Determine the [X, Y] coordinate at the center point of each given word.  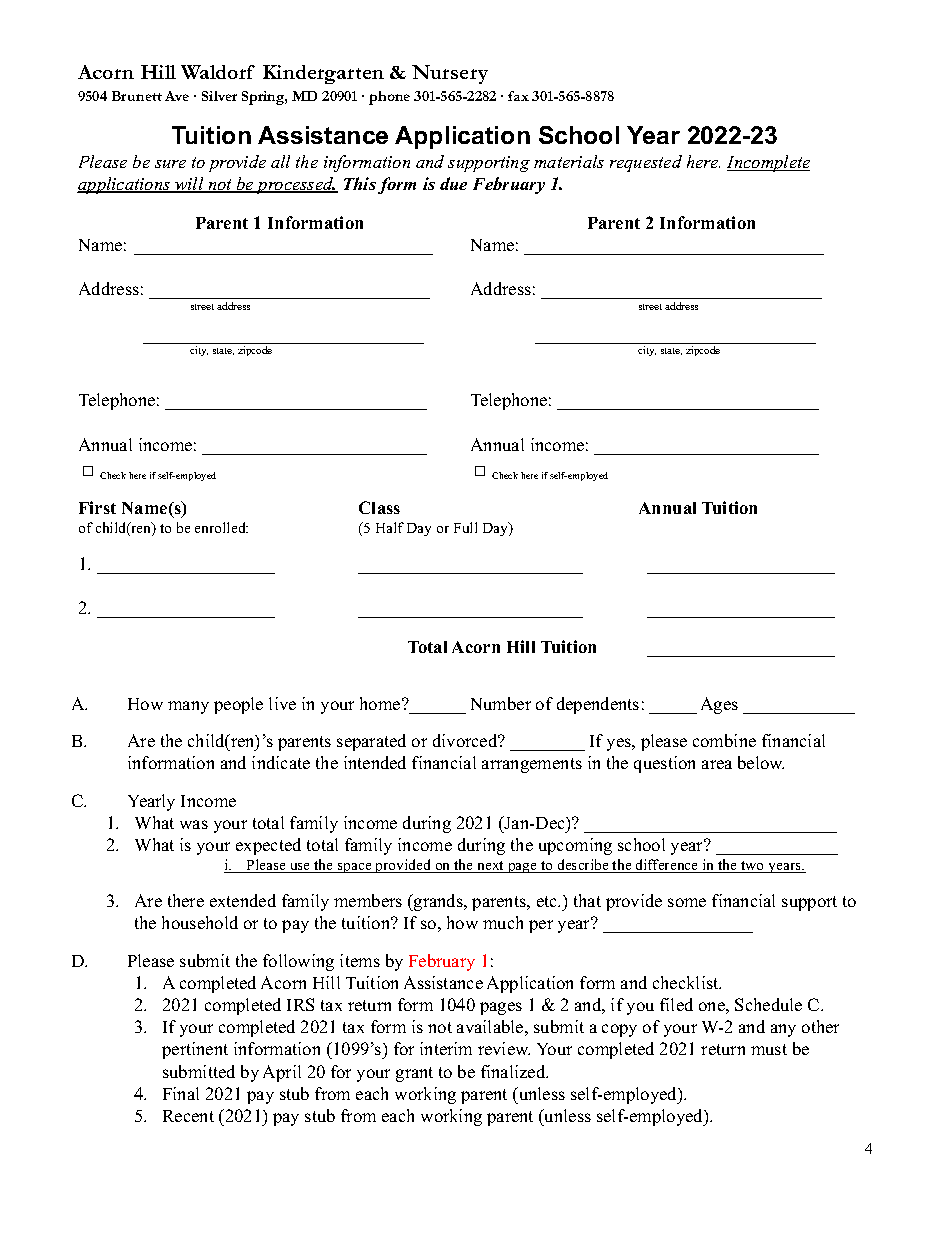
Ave [177, 96]
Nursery [450, 74]
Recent [188, 1116]
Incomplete [768, 163]
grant [414, 1074]
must [769, 1049]
